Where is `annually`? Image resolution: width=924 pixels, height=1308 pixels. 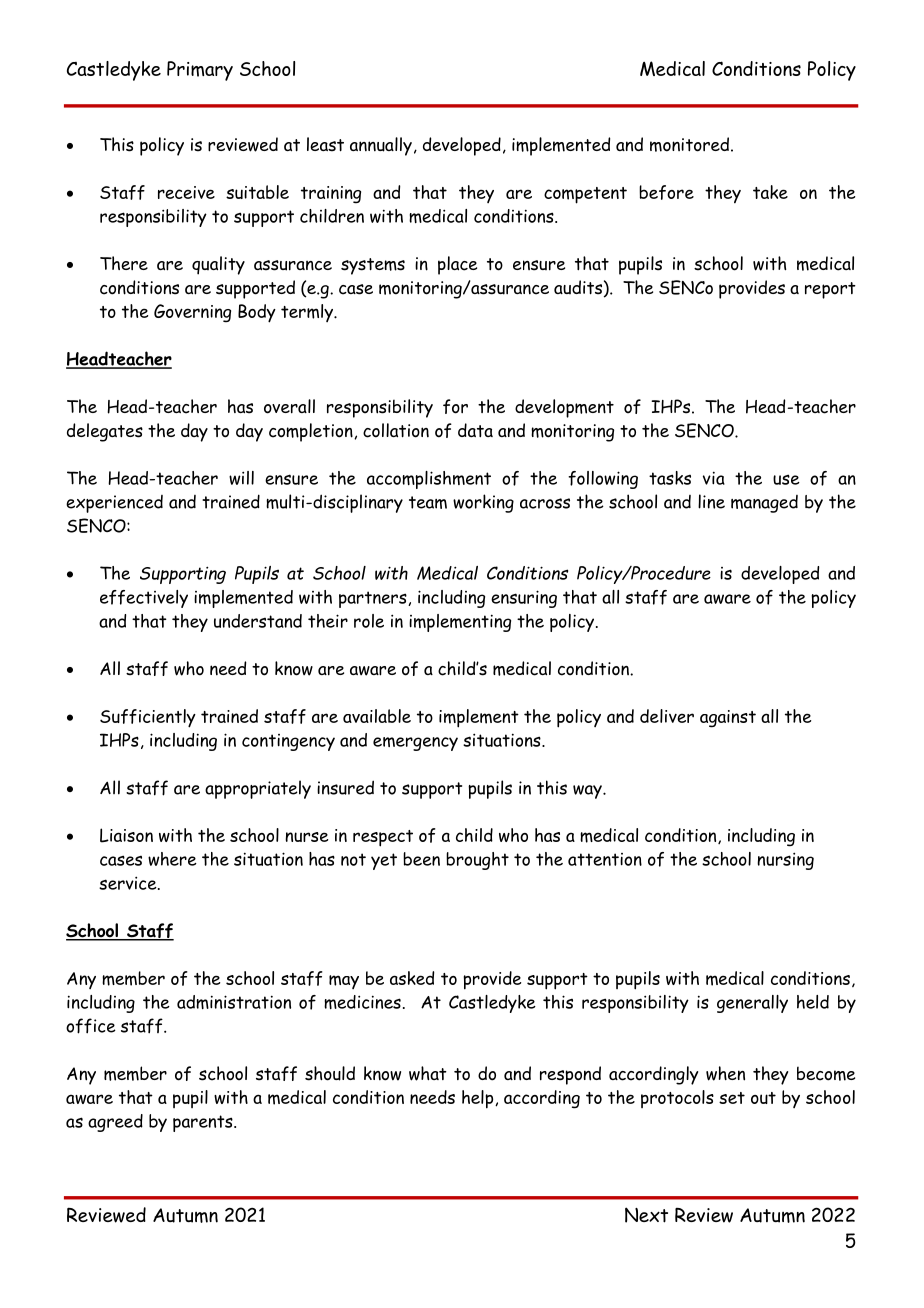
annually is located at coordinates (381, 146).
